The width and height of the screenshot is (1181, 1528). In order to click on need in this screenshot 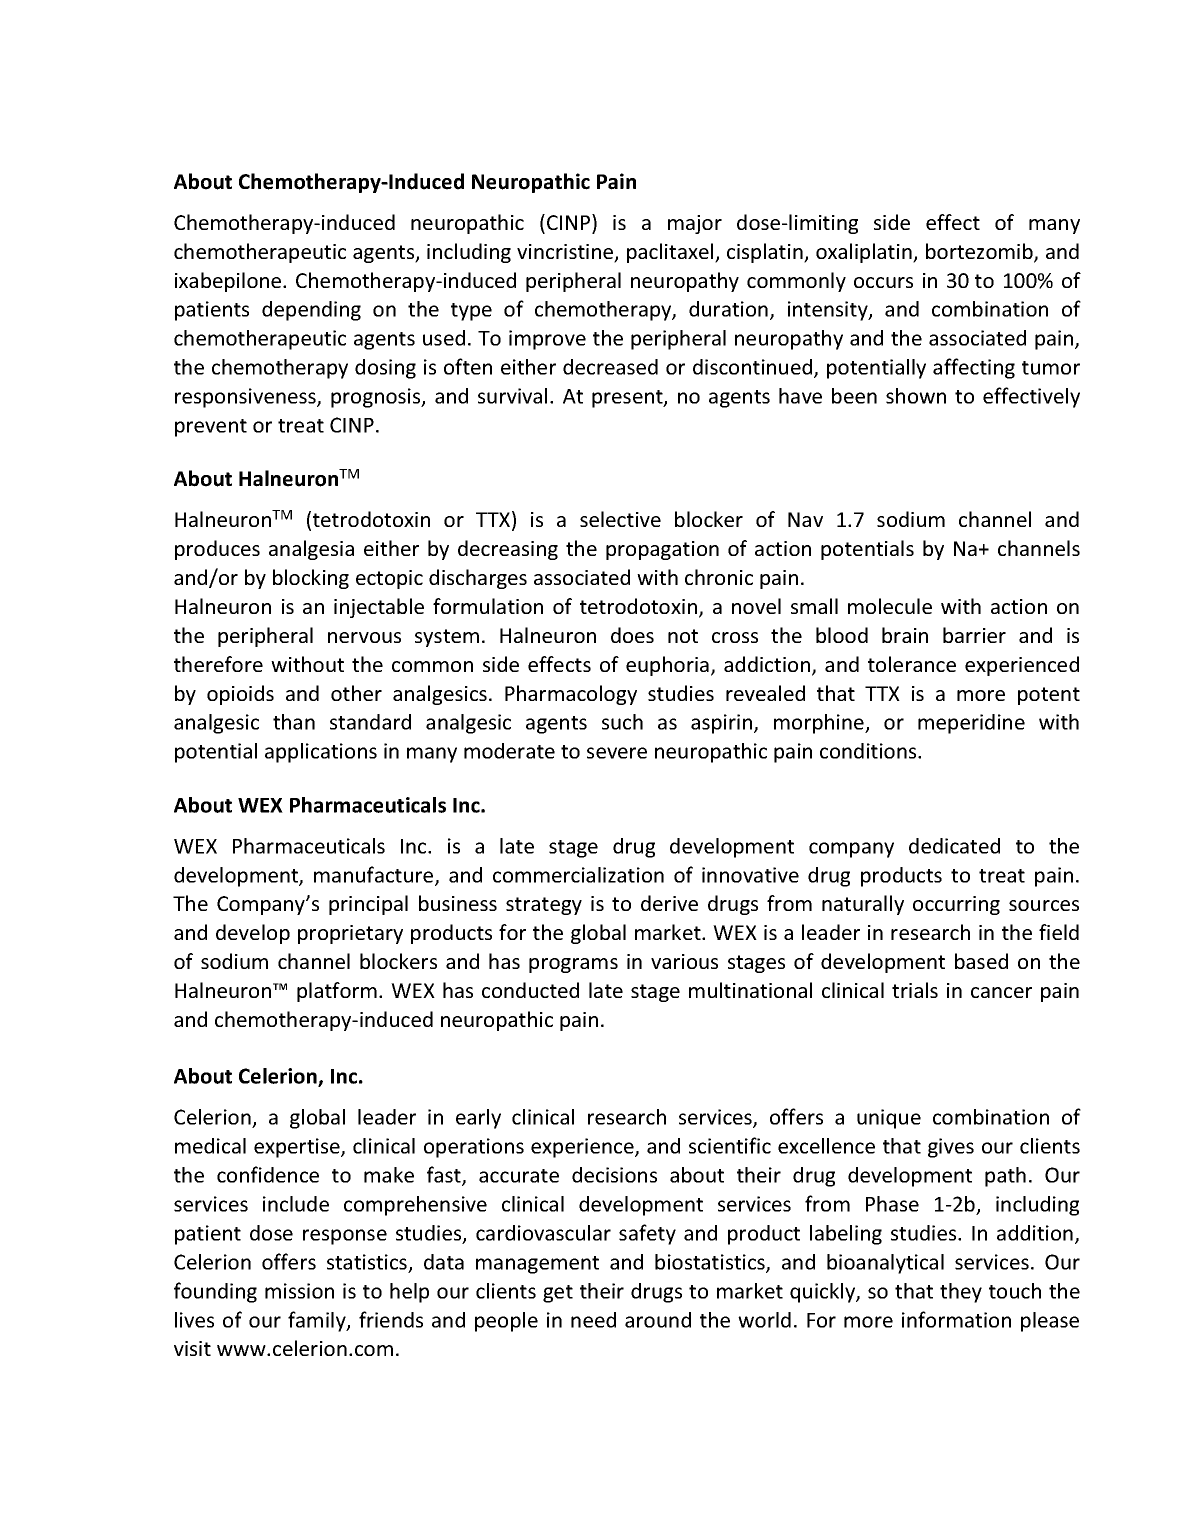, I will do `click(593, 1320)`.
